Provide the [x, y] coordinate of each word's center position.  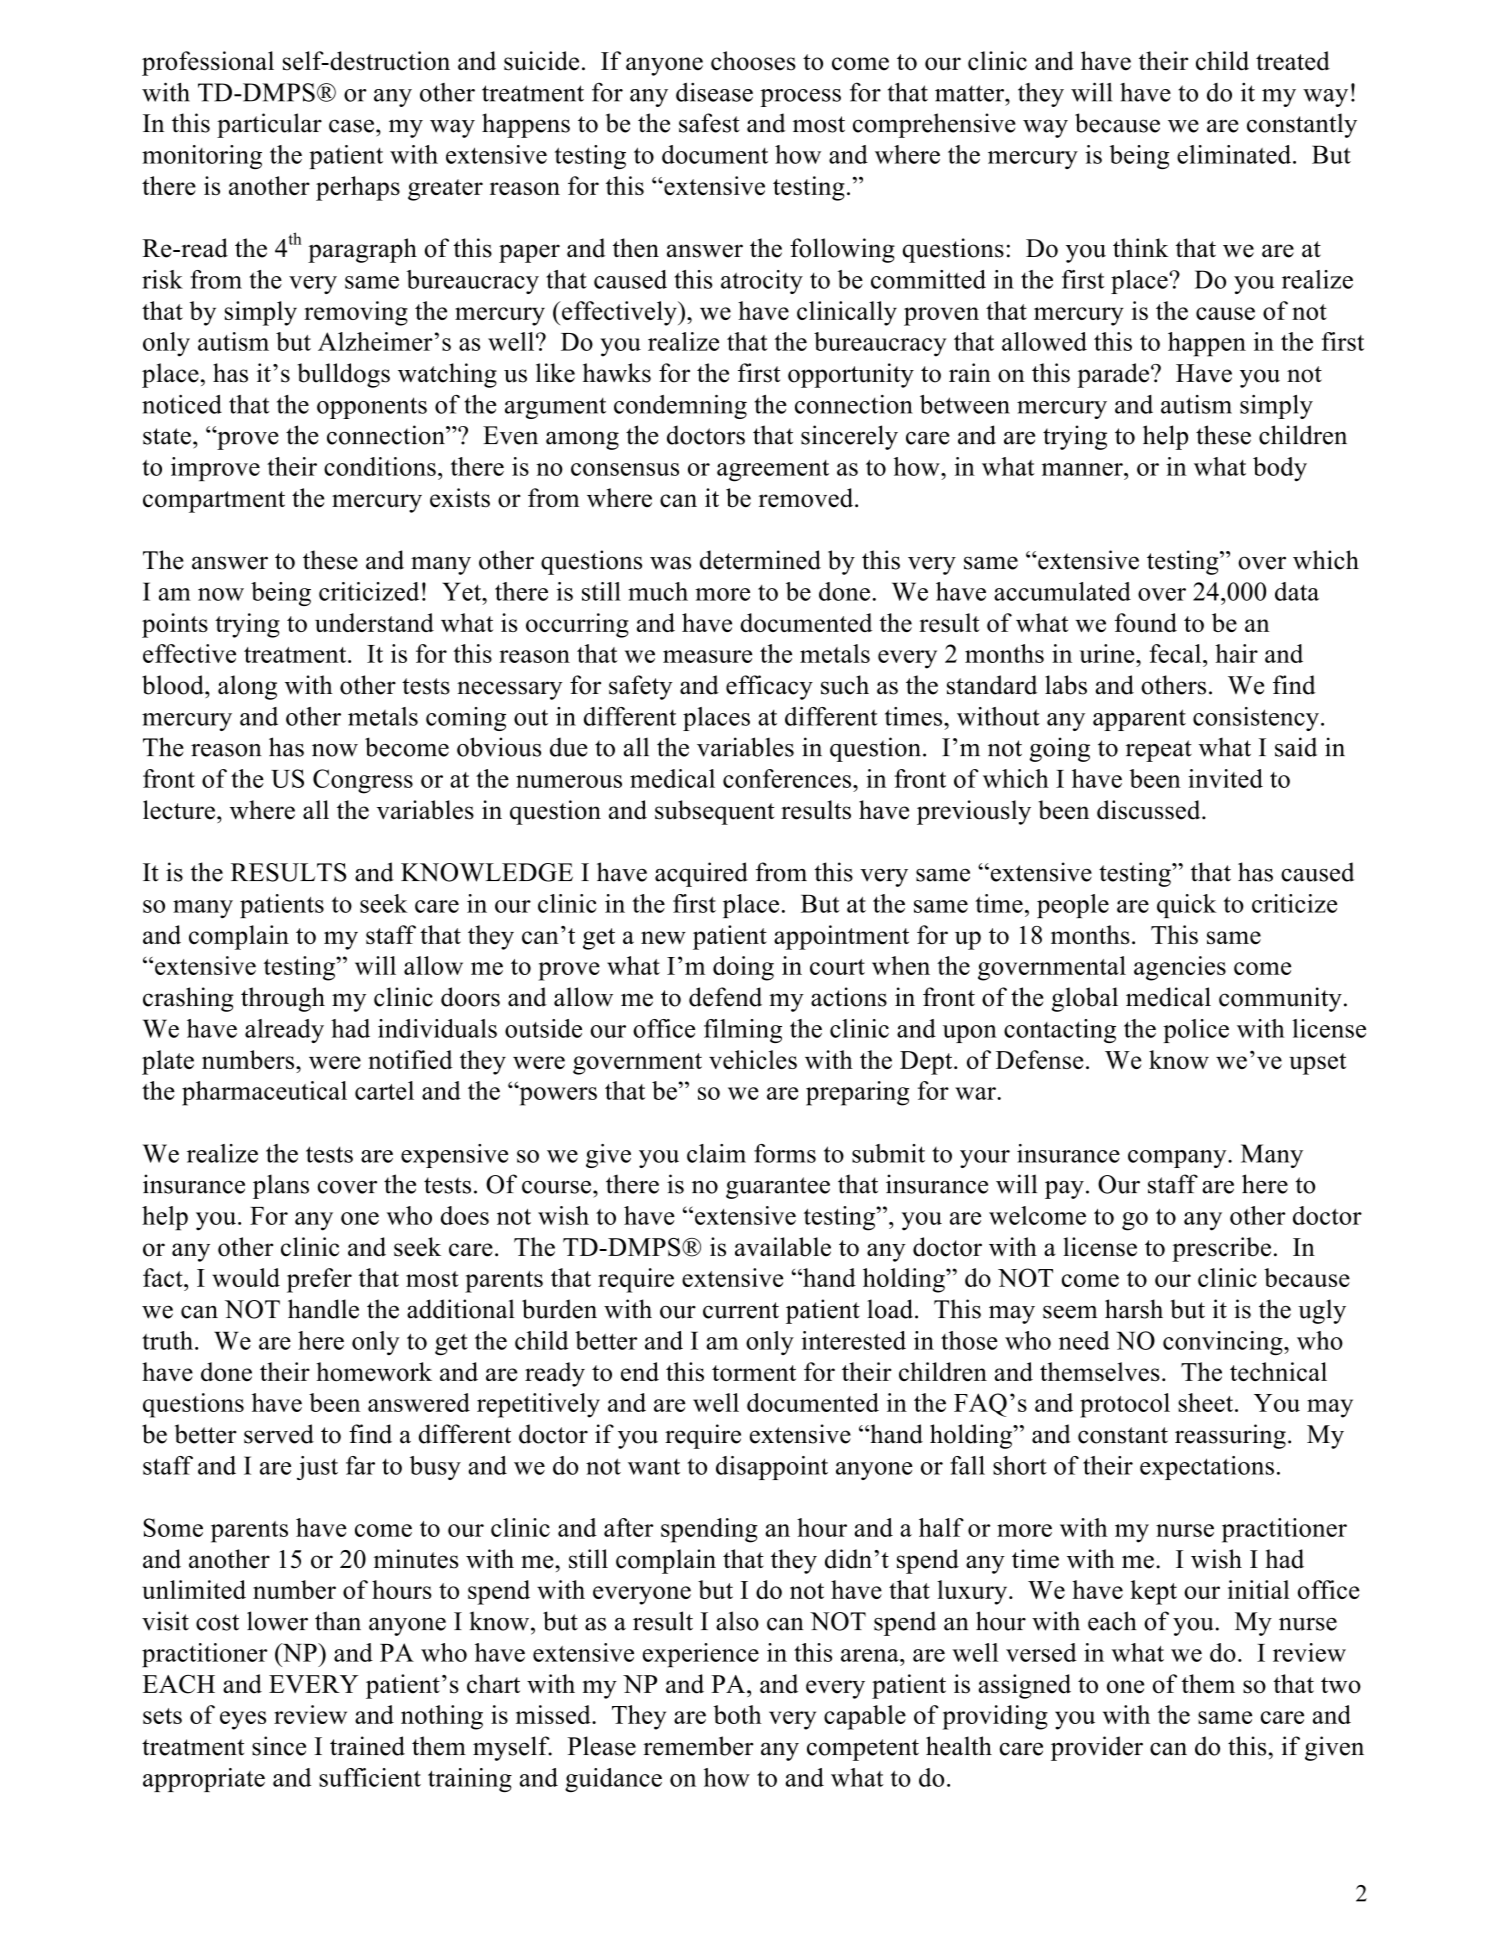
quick [1186, 906]
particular [269, 125]
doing [743, 968]
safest [709, 123]
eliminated [1235, 154]
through [283, 999]
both [737, 1714]
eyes [243, 1720]
